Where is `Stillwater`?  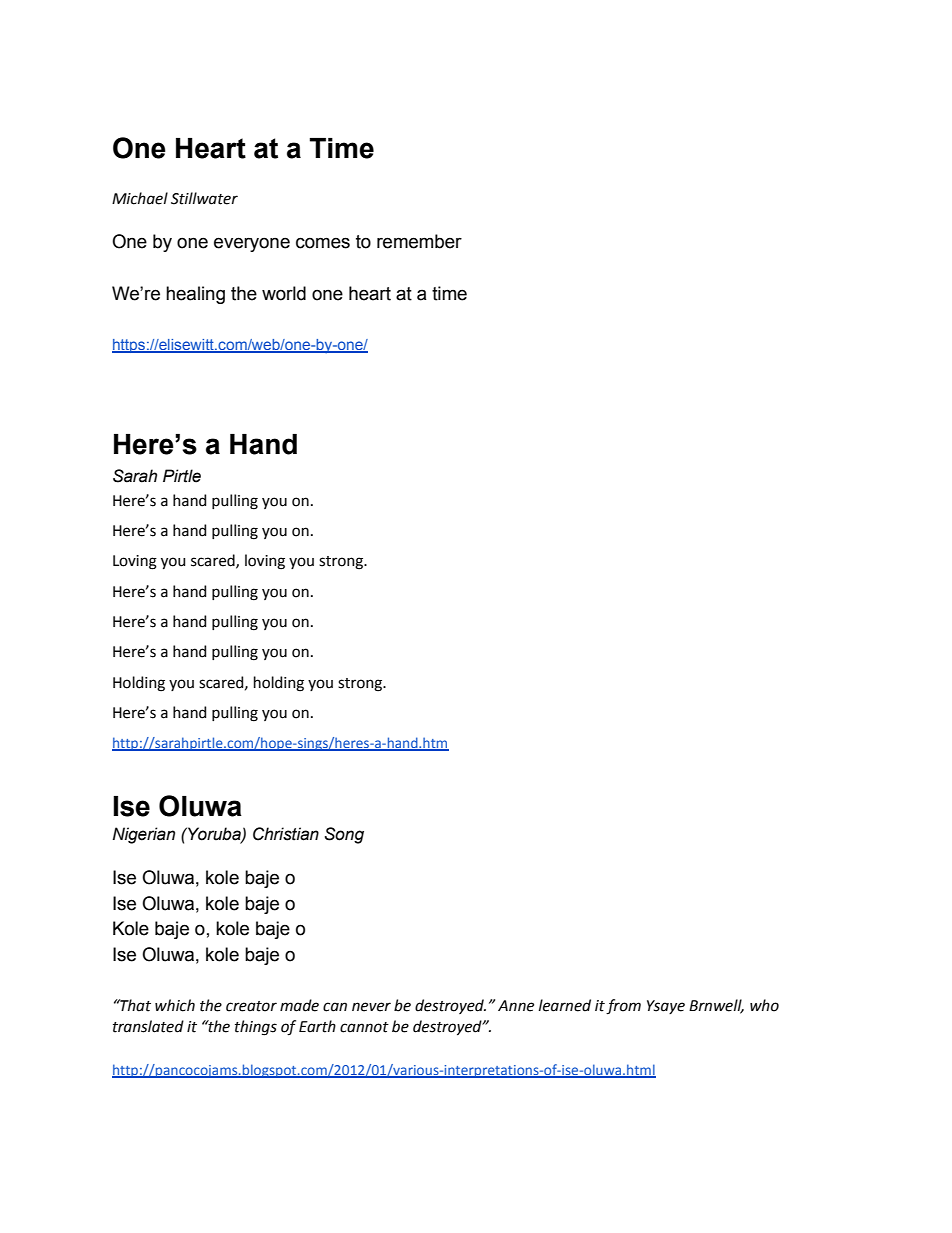 Stillwater is located at coordinates (204, 198).
